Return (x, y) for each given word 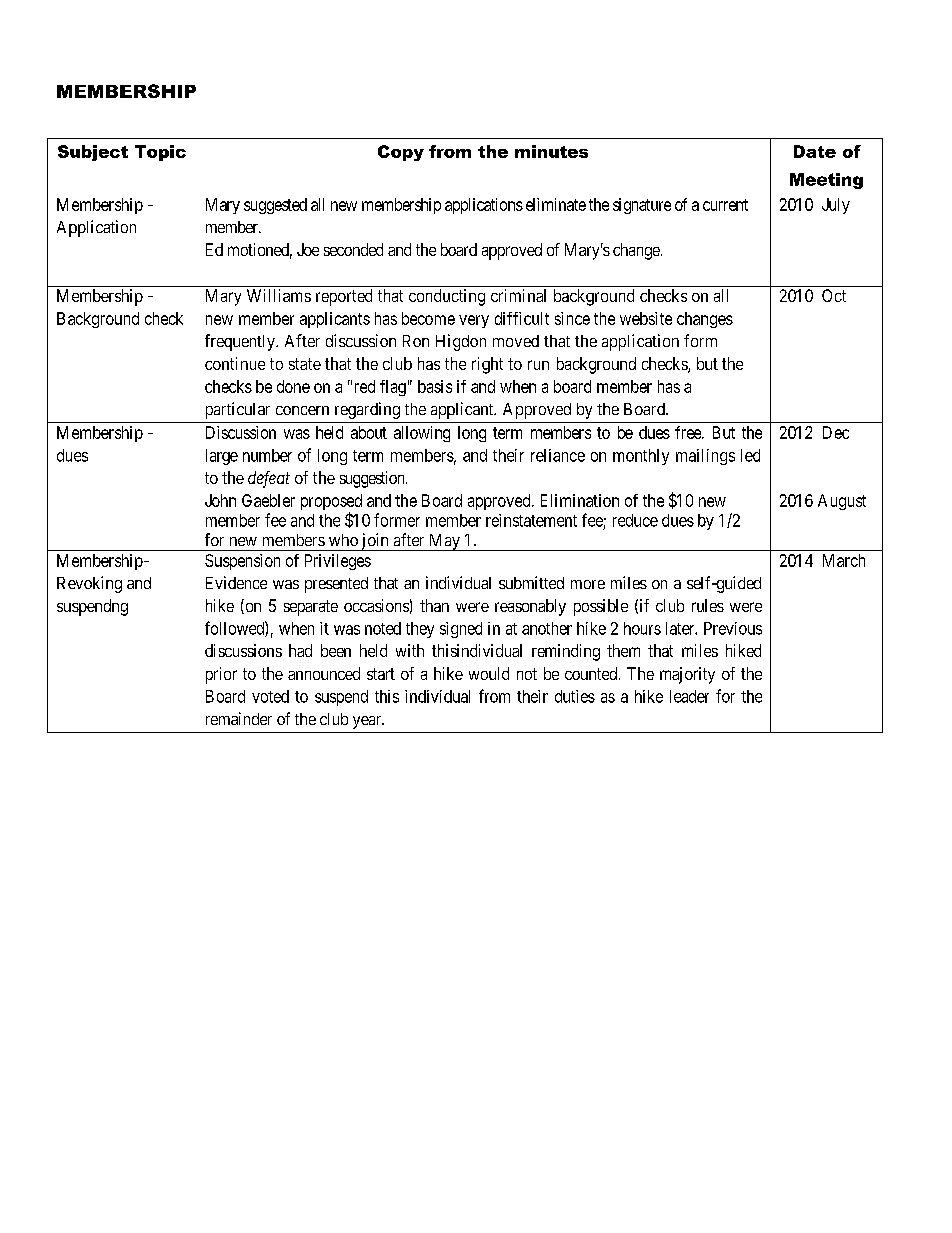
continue (235, 363)
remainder (239, 718)
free (689, 432)
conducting (447, 297)
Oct (834, 295)
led (750, 455)
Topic (160, 153)
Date (815, 151)
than (434, 605)
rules (708, 605)
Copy (401, 153)
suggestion (373, 479)
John (220, 500)
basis (435, 386)
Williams (279, 295)
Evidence (236, 582)
